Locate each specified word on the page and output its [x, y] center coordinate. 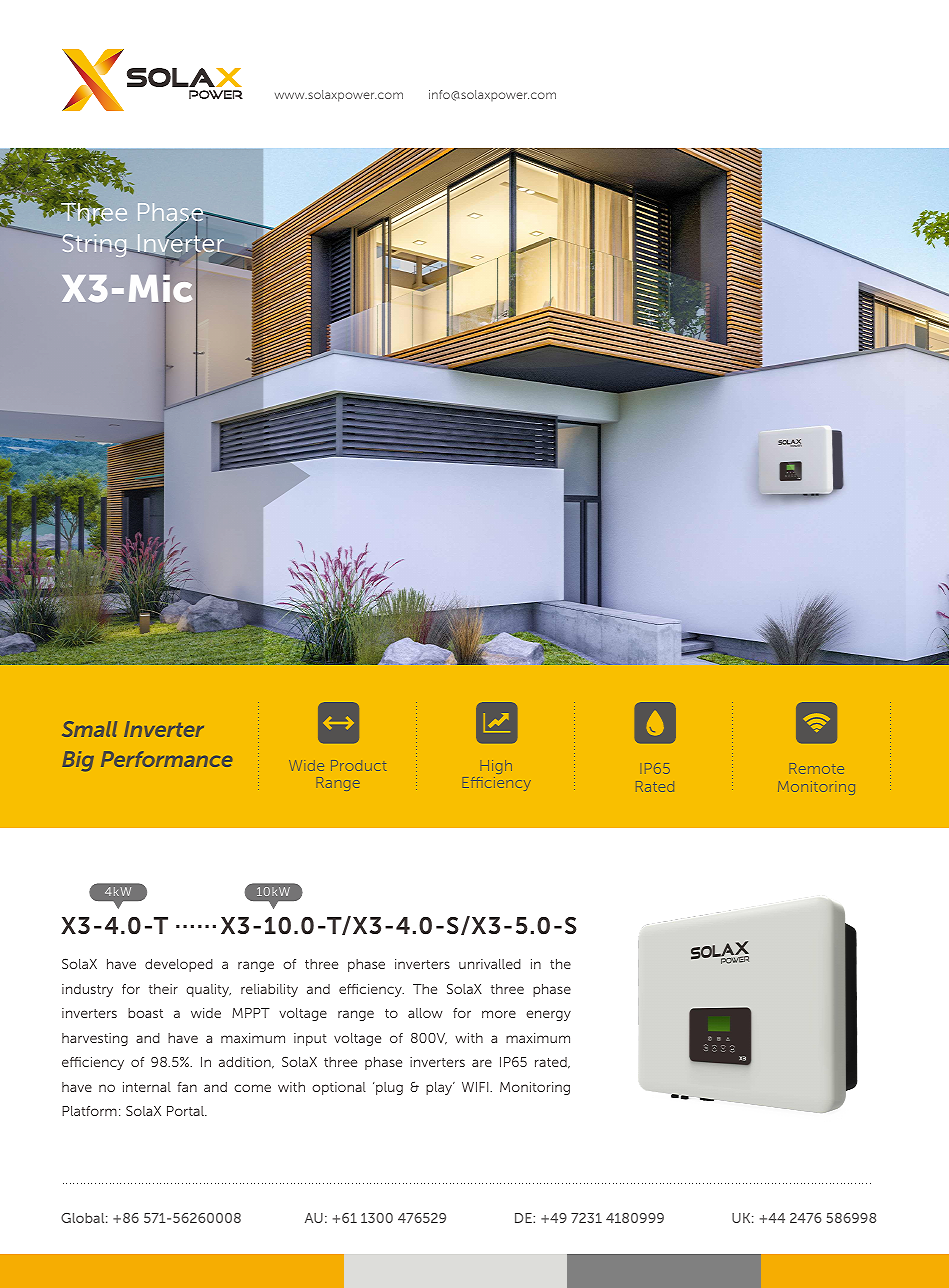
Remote [817, 768]
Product [358, 765]
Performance [166, 759]
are [482, 1063]
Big [78, 761]
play [440, 1088]
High [495, 769]
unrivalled [490, 964]
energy [548, 1015]
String [94, 245]
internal [147, 1087]
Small [89, 729]
